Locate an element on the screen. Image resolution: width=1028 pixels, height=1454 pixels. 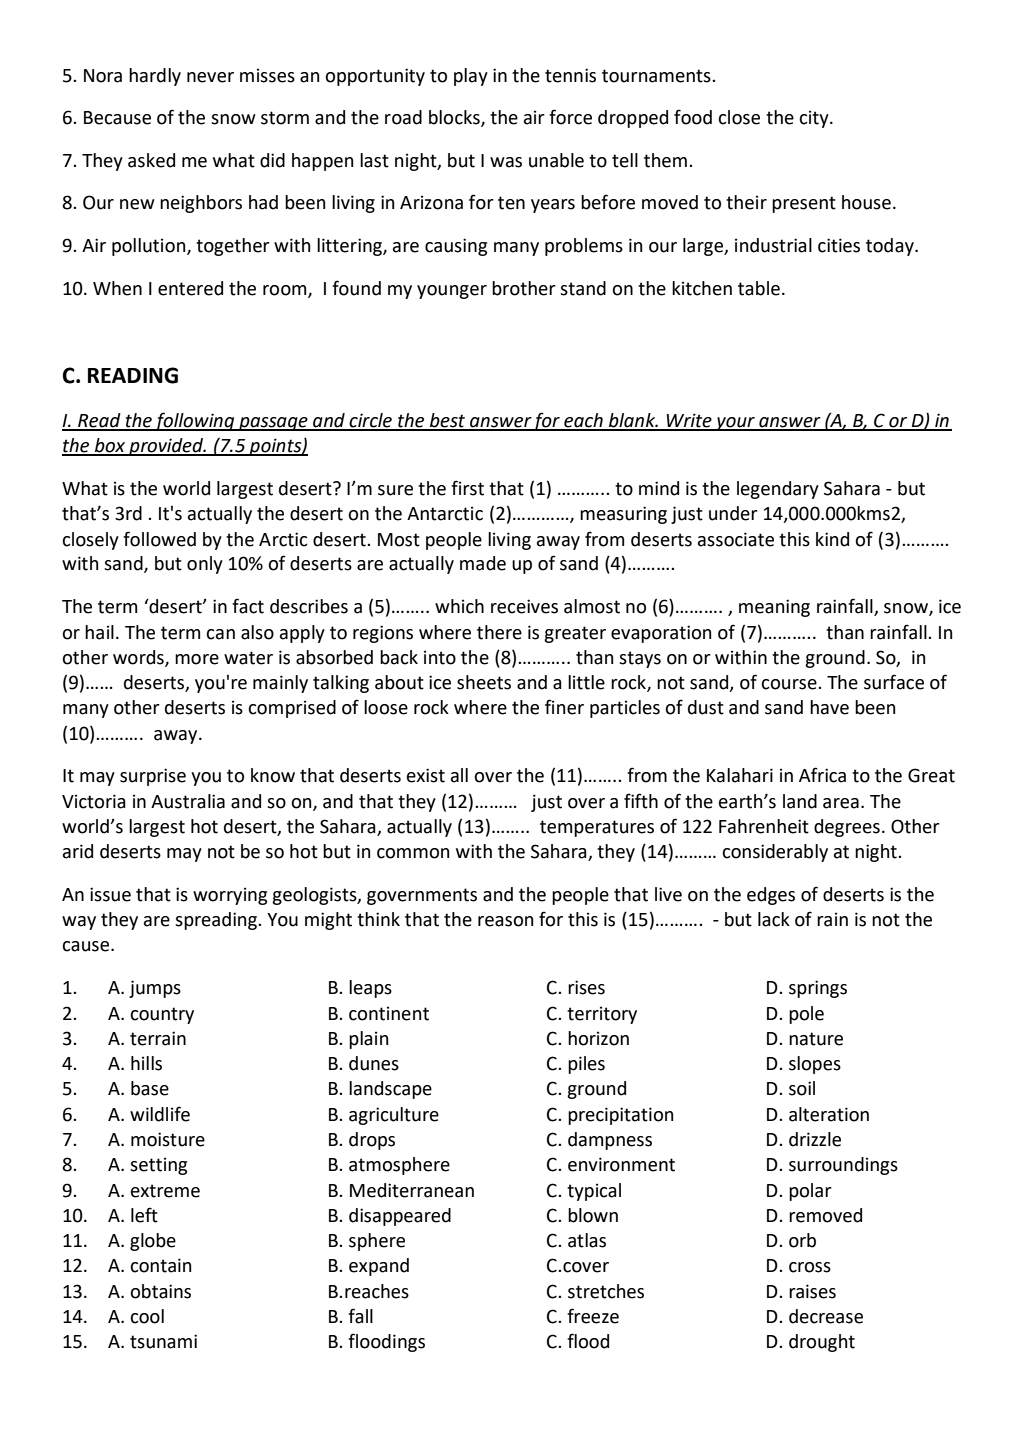
continent is located at coordinates (389, 1013).
